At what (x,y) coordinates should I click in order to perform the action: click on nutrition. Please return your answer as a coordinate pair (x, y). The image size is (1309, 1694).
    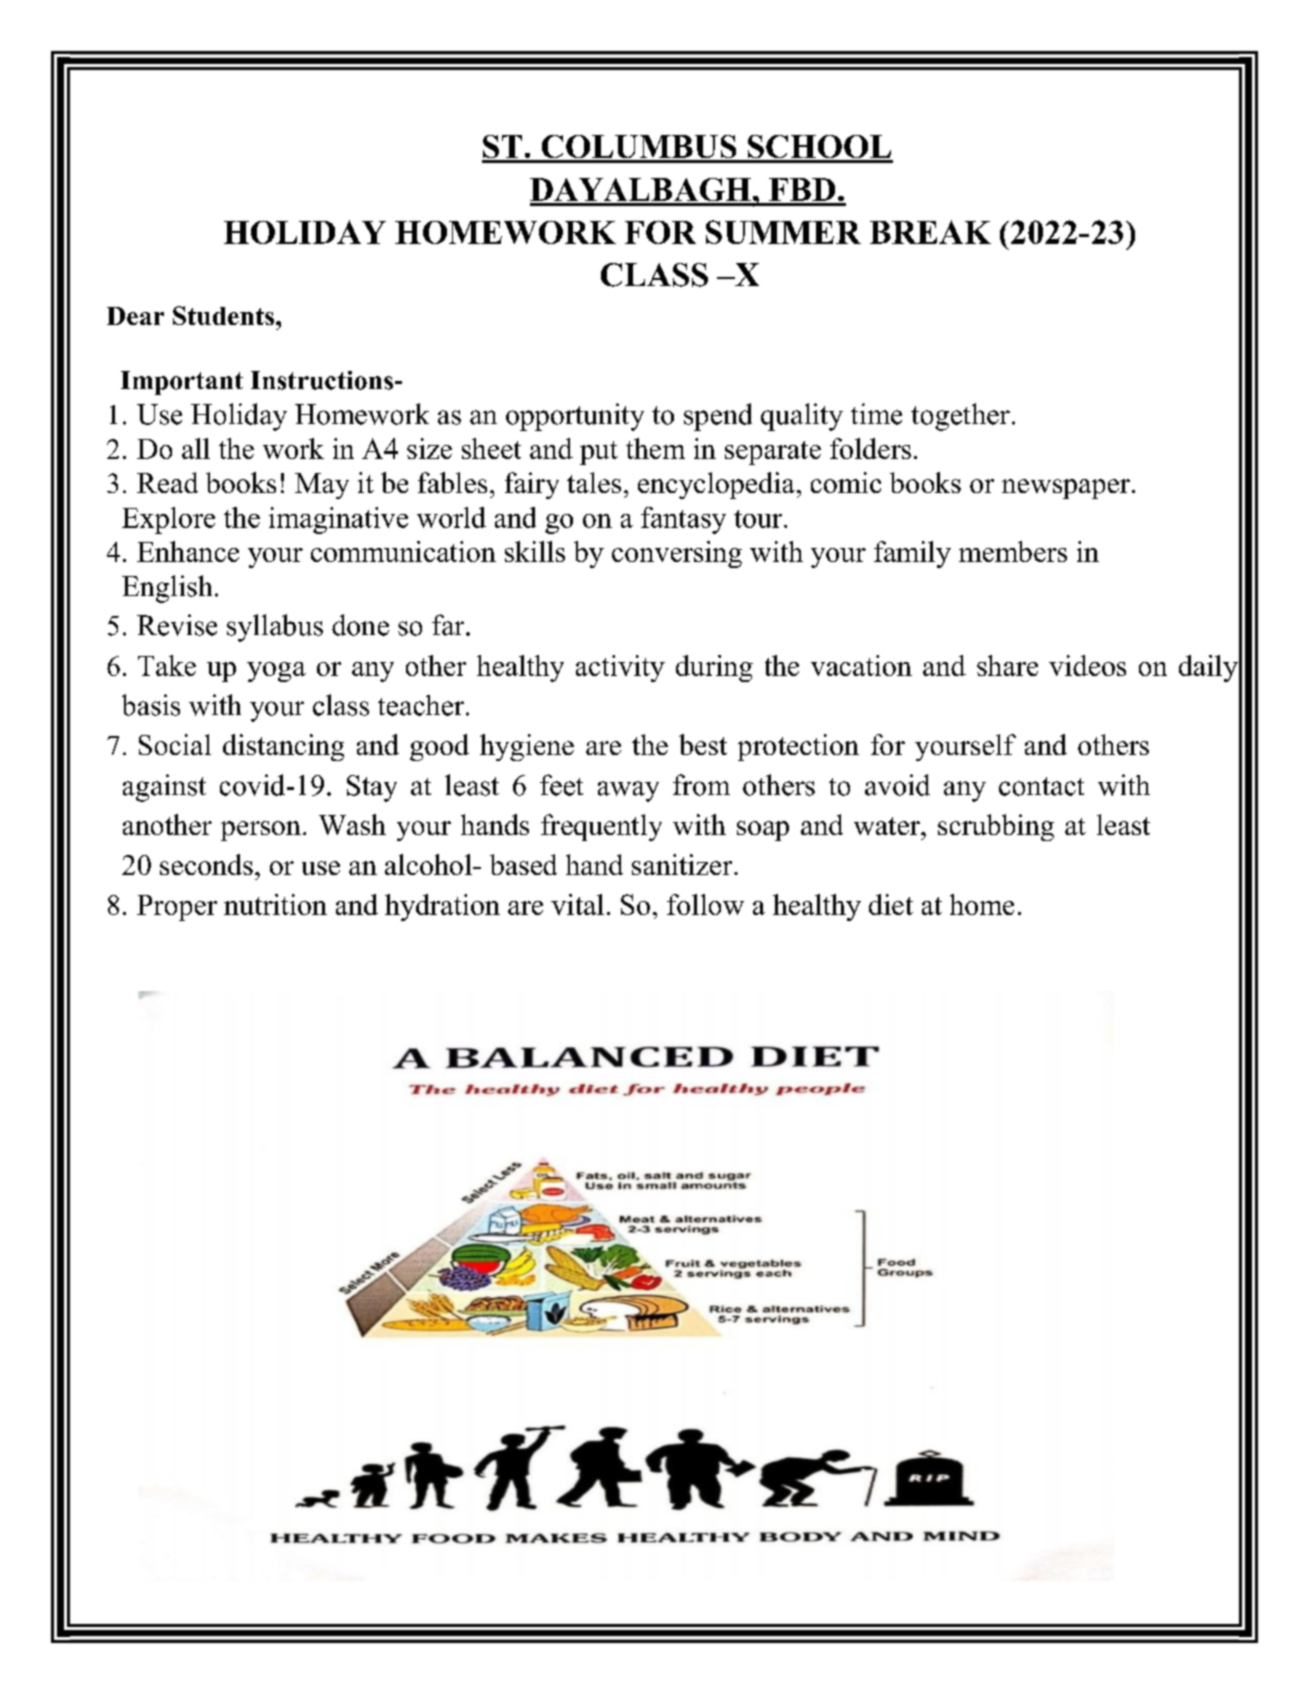
    Looking at the image, I should click on (275, 904).
